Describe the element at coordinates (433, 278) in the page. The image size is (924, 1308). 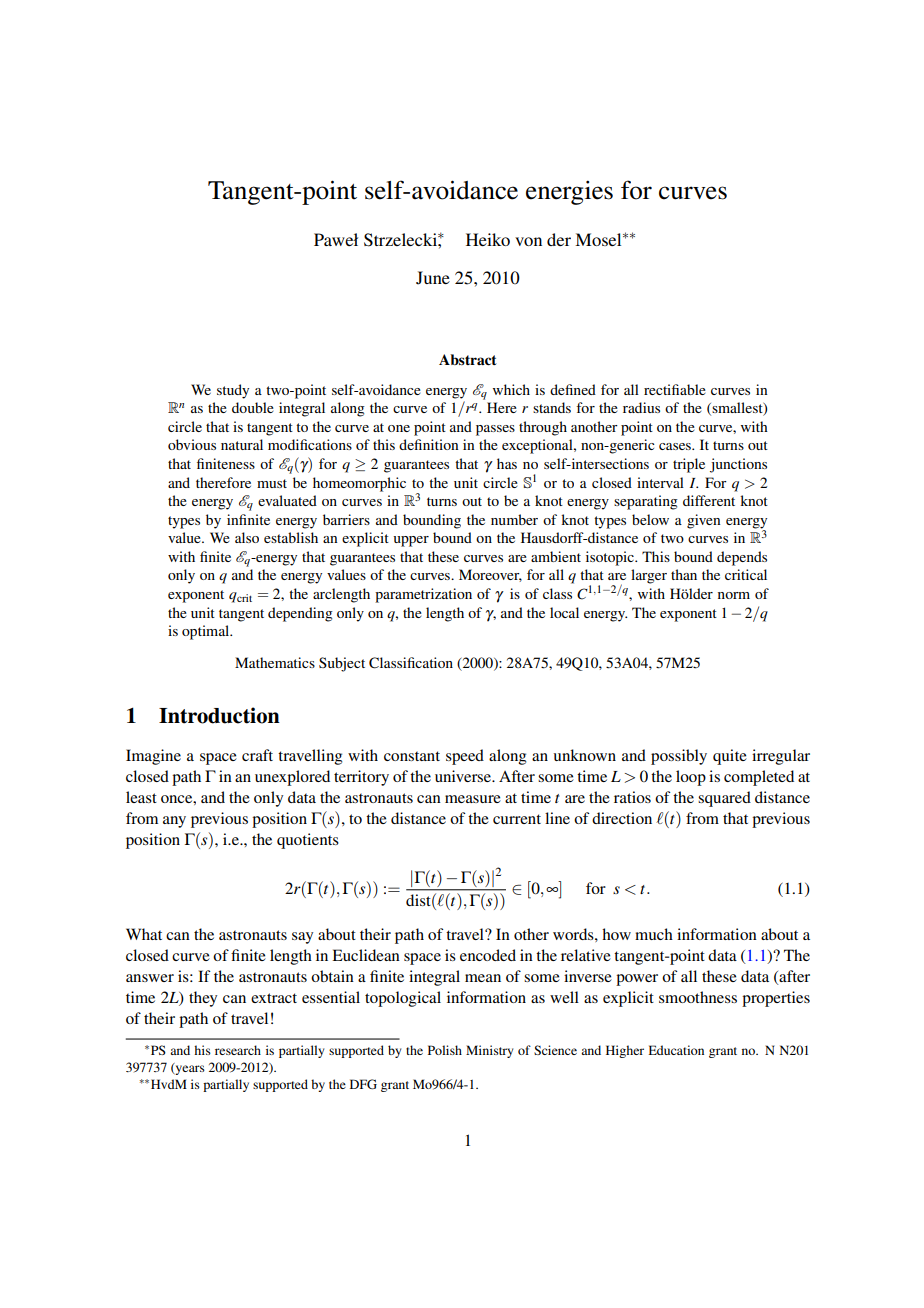
I see `June` at that location.
